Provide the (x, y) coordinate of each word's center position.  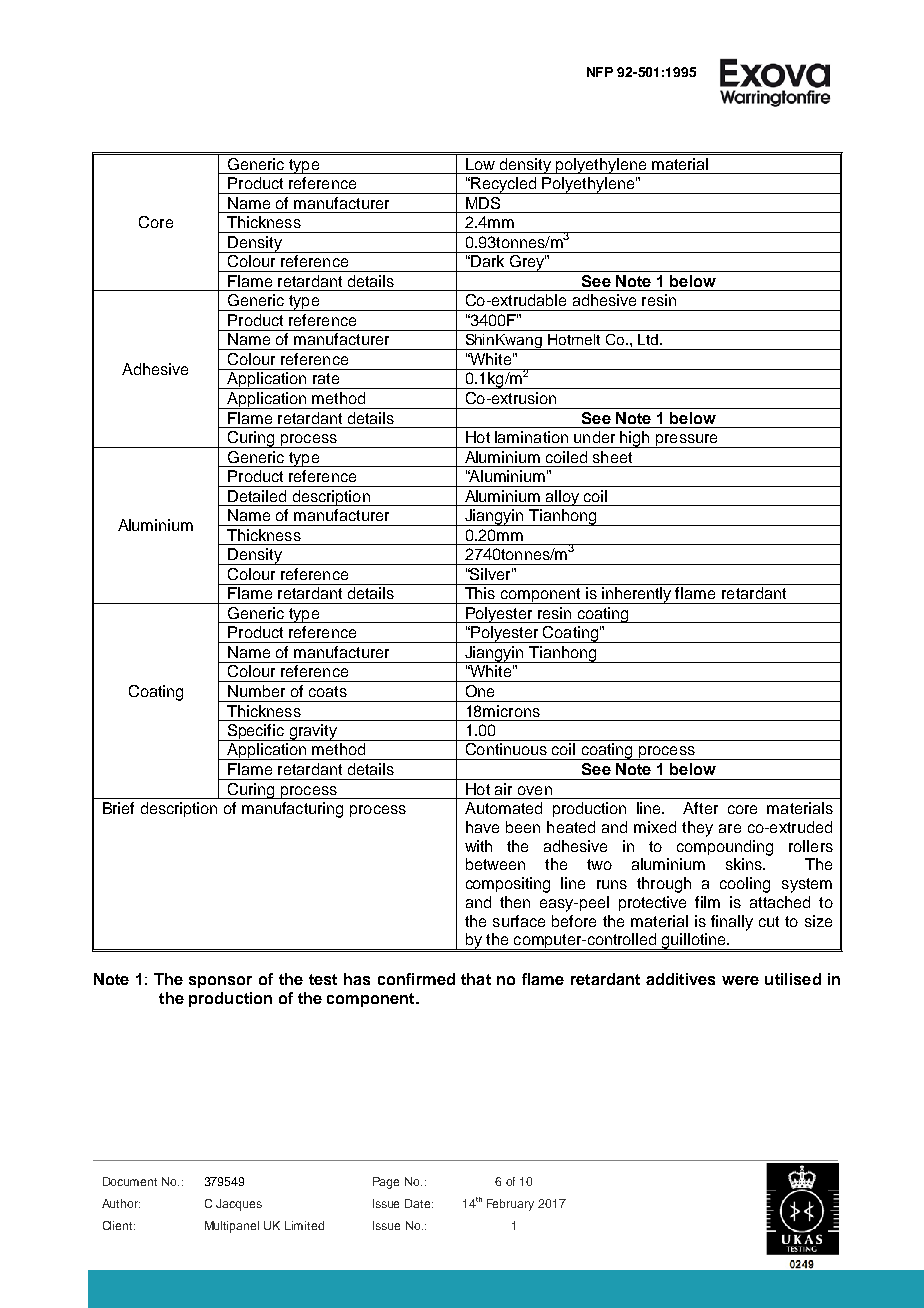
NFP (600, 72)
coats (328, 691)
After (700, 808)
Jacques (239, 1205)
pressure (686, 441)
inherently (637, 595)
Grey (527, 263)
